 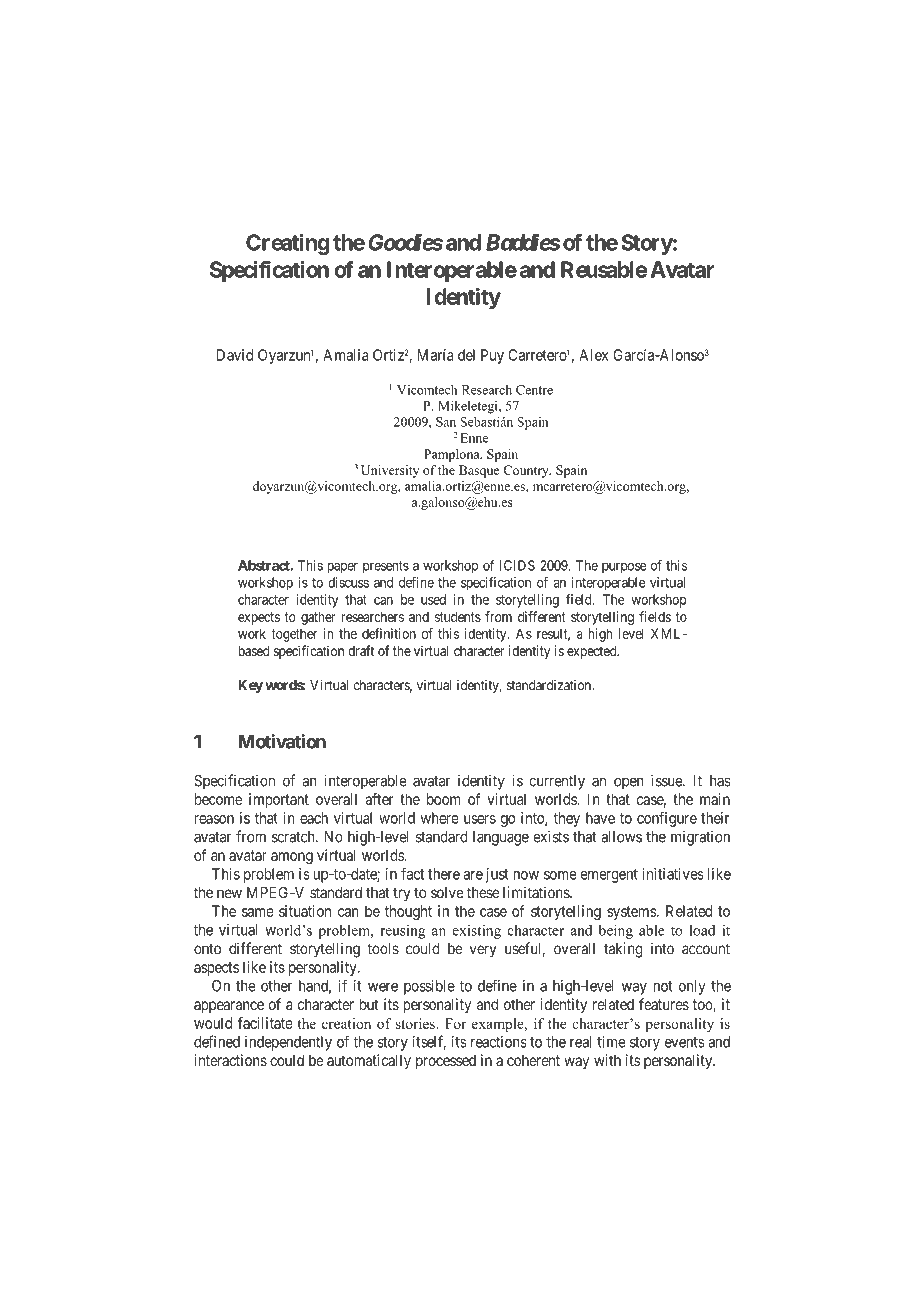 I want to click on David, so click(x=235, y=355).
